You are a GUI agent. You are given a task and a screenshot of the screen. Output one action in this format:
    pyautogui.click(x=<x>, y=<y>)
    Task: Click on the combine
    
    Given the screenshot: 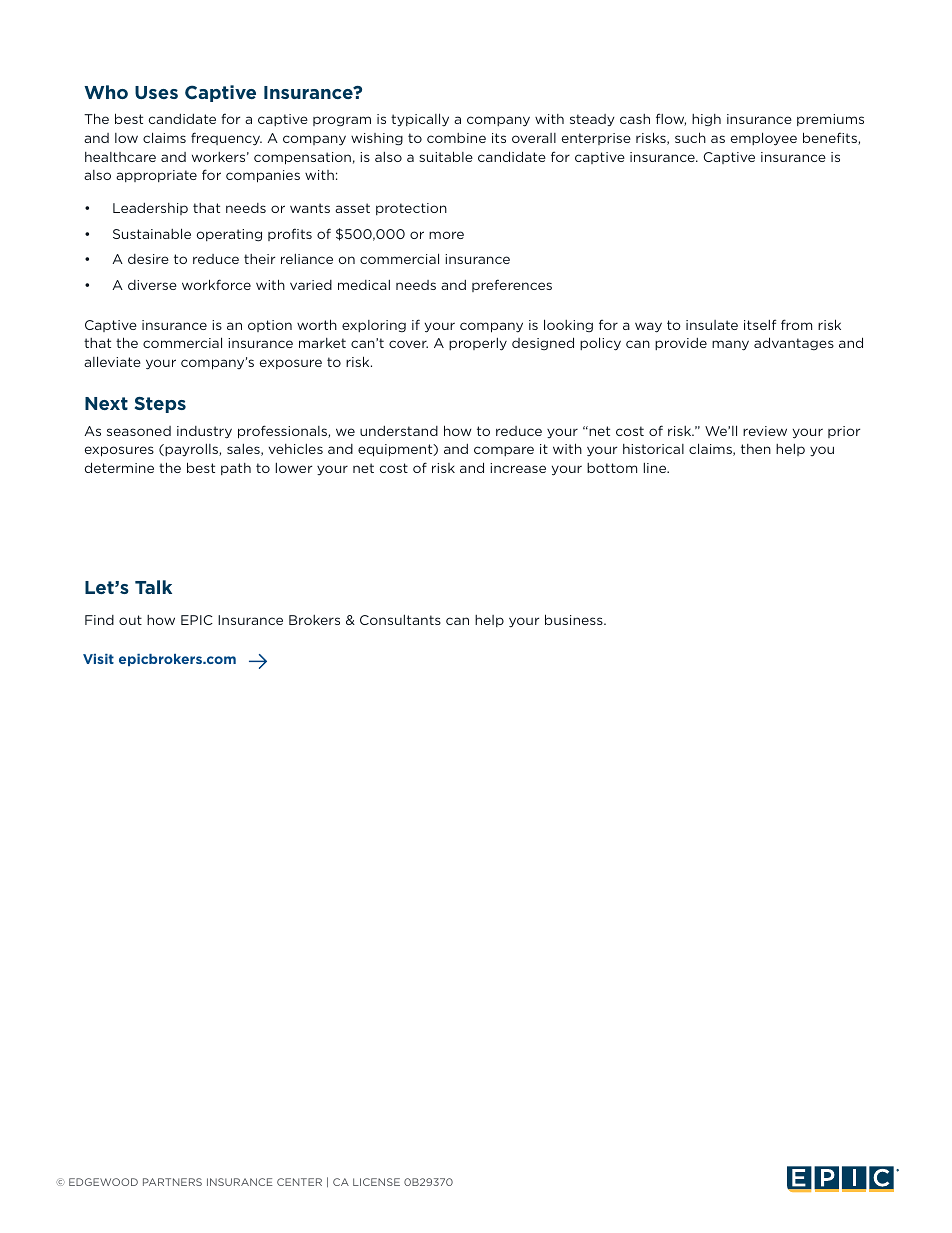 What is the action you would take?
    pyautogui.click(x=456, y=138)
